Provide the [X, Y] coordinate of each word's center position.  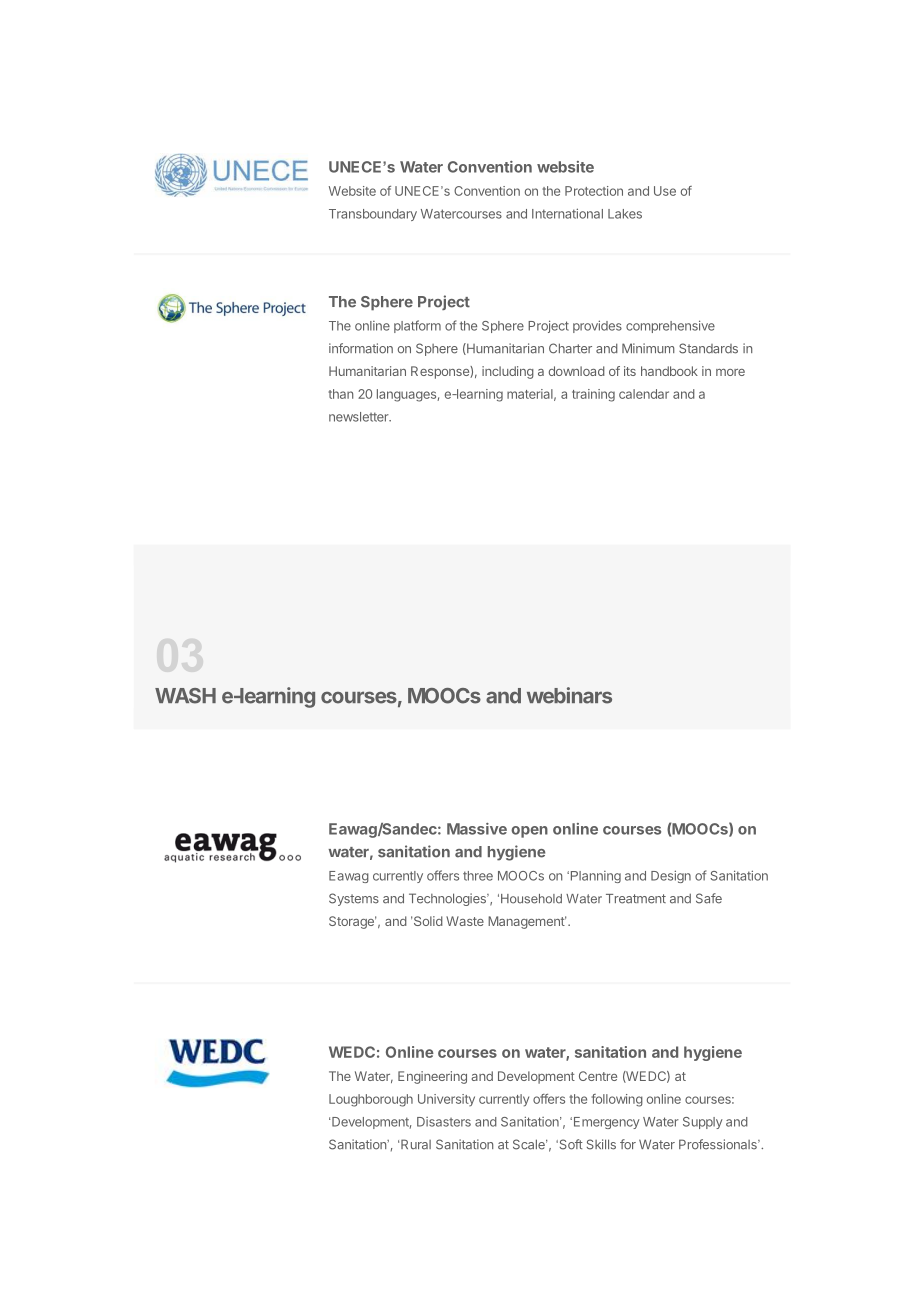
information [361, 348]
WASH [185, 696]
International [567, 213]
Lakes [625, 214]
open [529, 832]
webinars [569, 695]
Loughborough [371, 1100]
